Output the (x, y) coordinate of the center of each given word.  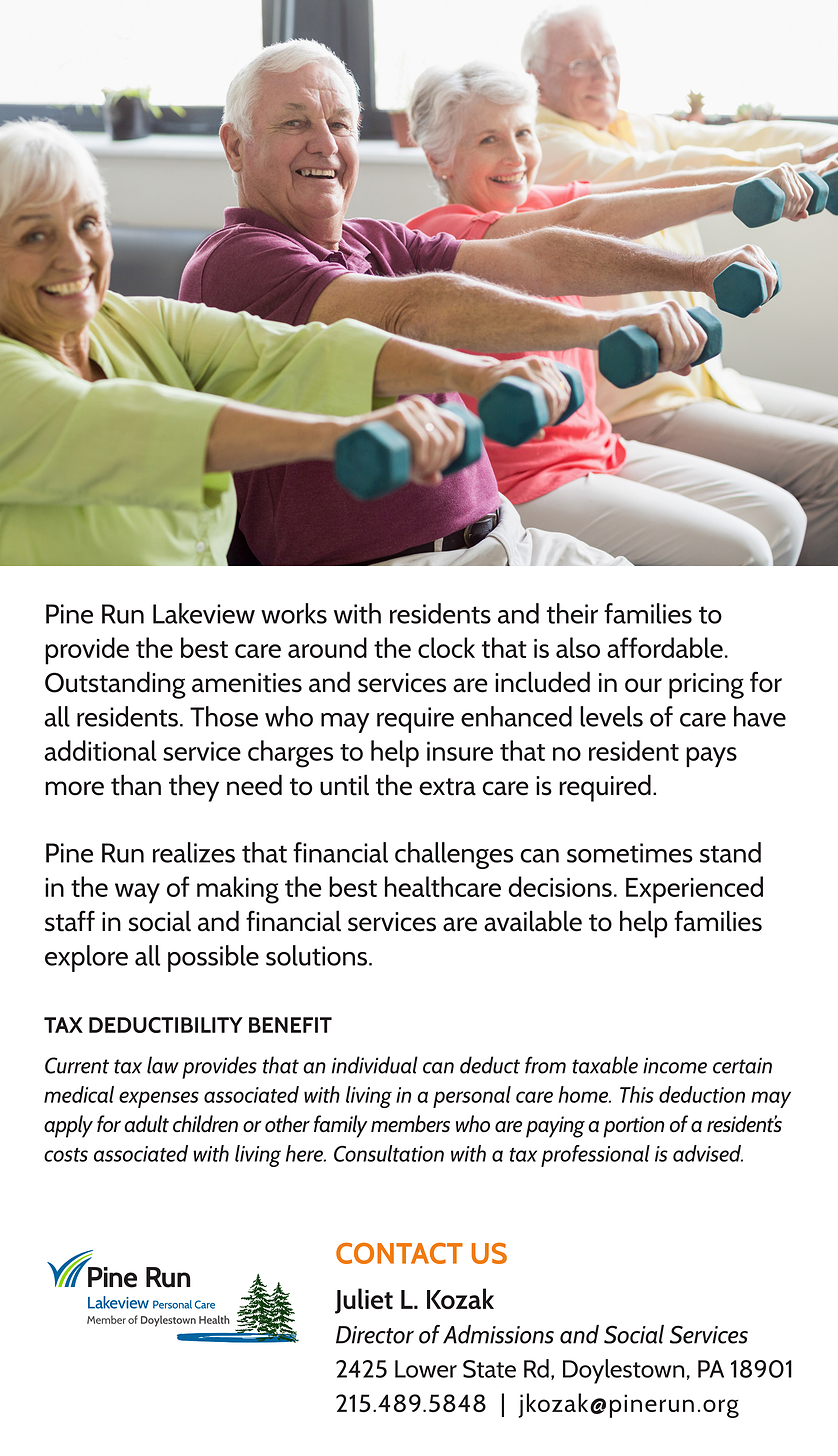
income (675, 1065)
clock (446, 647)
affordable (665, 647)
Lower (426, 1369)
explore (86, 958)
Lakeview (204, 613)
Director (375, 1335)
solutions (316, 955)
